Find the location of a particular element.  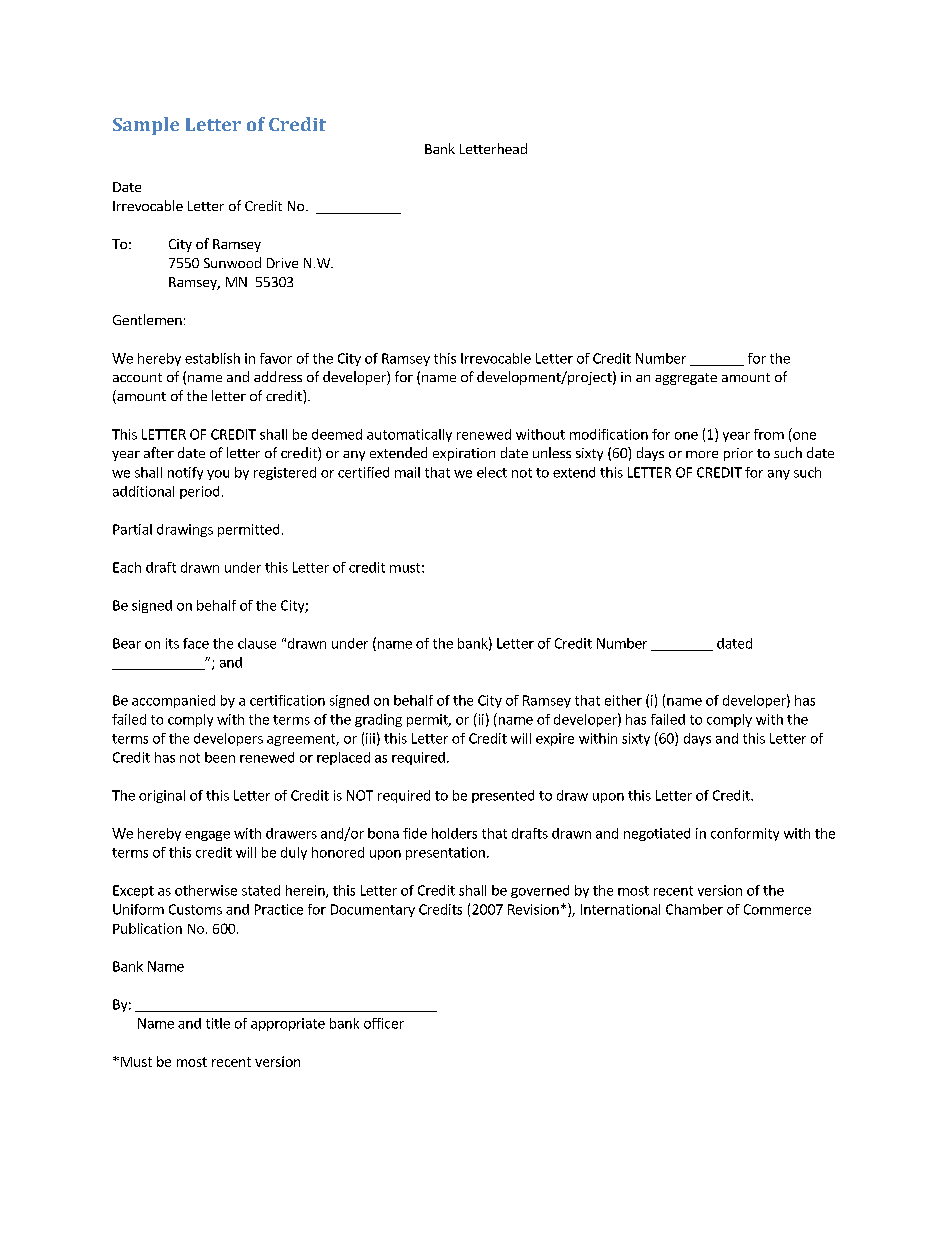

Drive is located at coordinates (282, 263).
